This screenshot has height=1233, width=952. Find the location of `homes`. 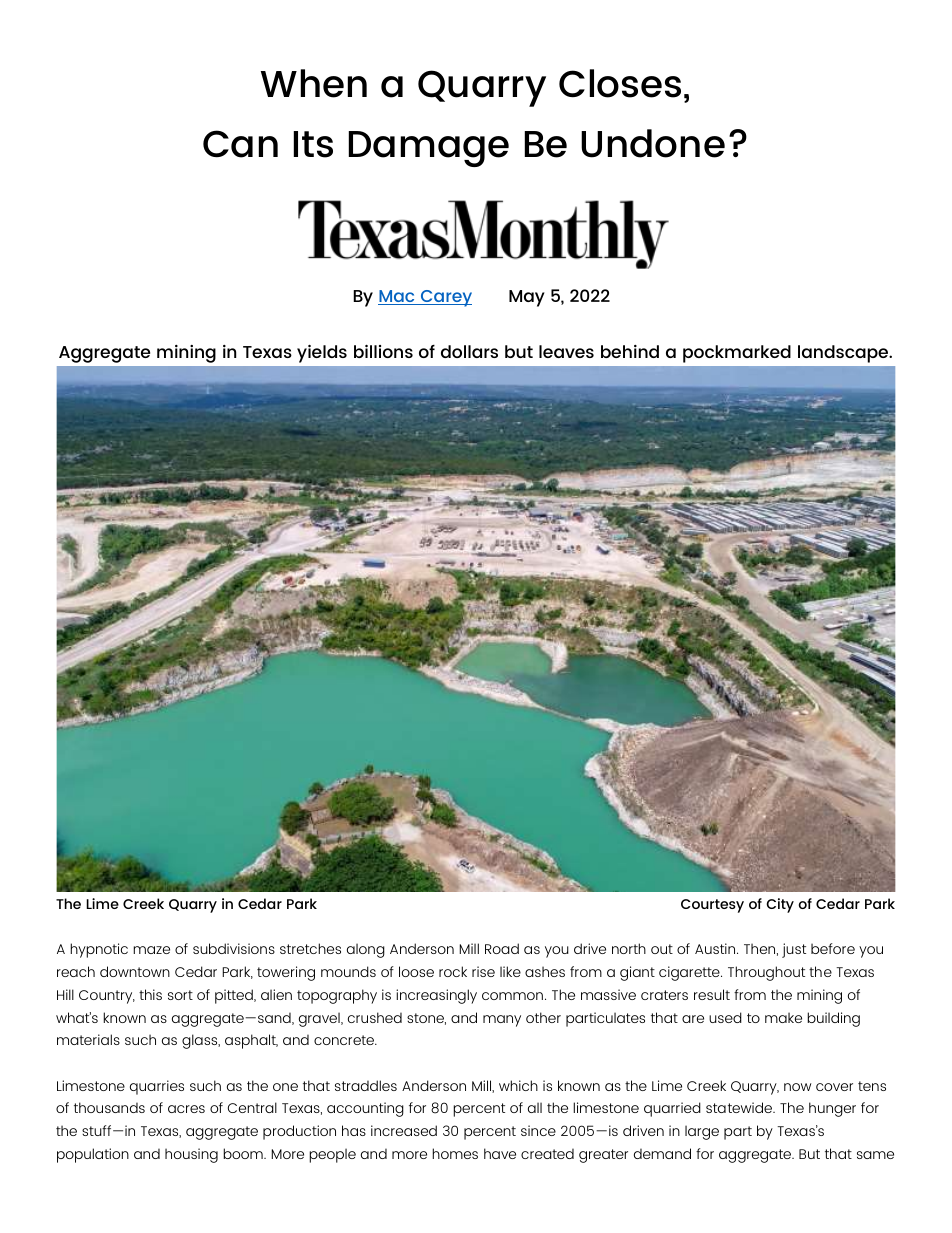

homes is located at coordinates (455, 1153).
